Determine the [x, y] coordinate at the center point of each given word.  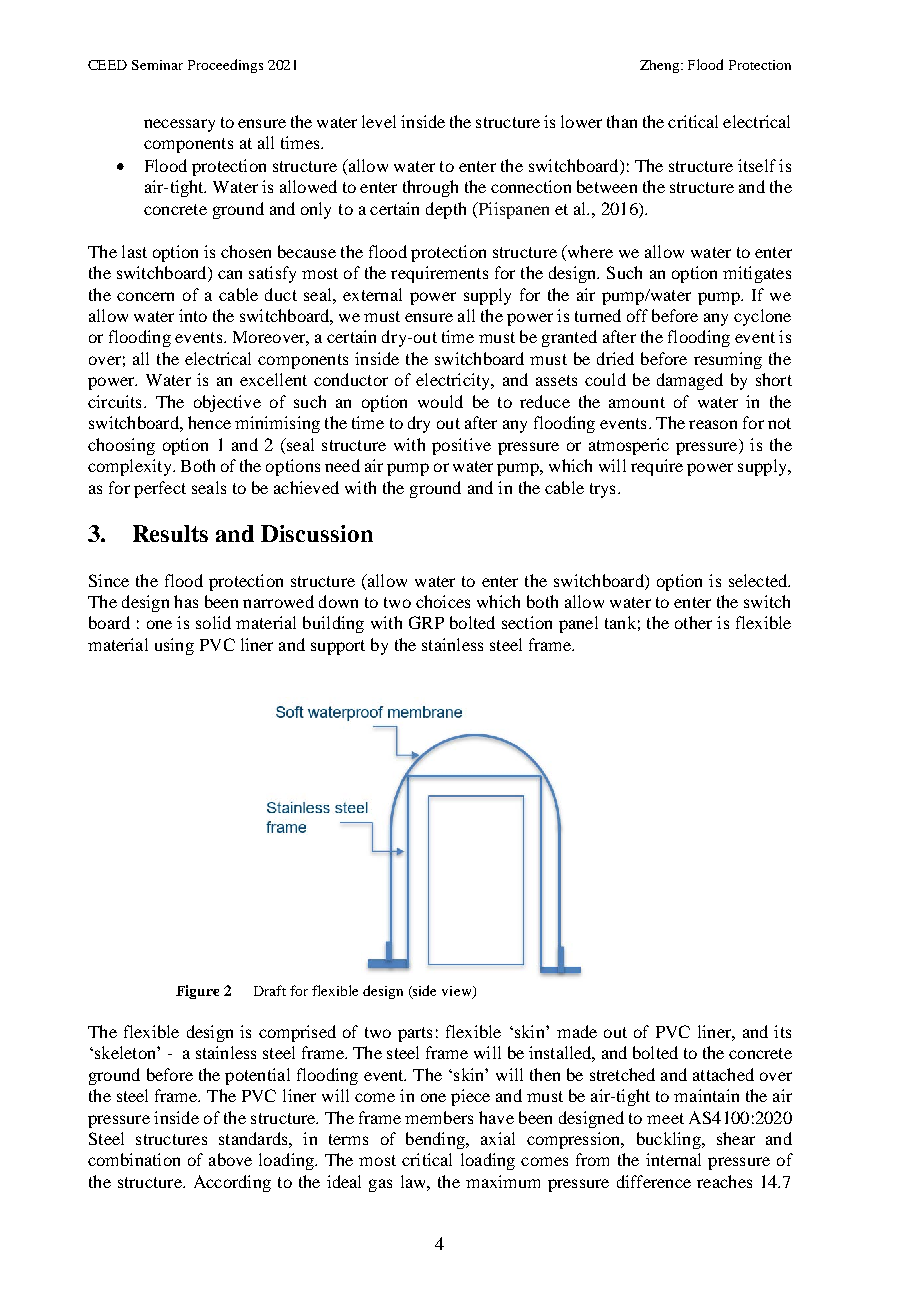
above [230, 1159]
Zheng [661, 66]
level [379, 121]
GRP [426, 622]
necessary [179, 125]
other [693, 622]
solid [213, 622]
